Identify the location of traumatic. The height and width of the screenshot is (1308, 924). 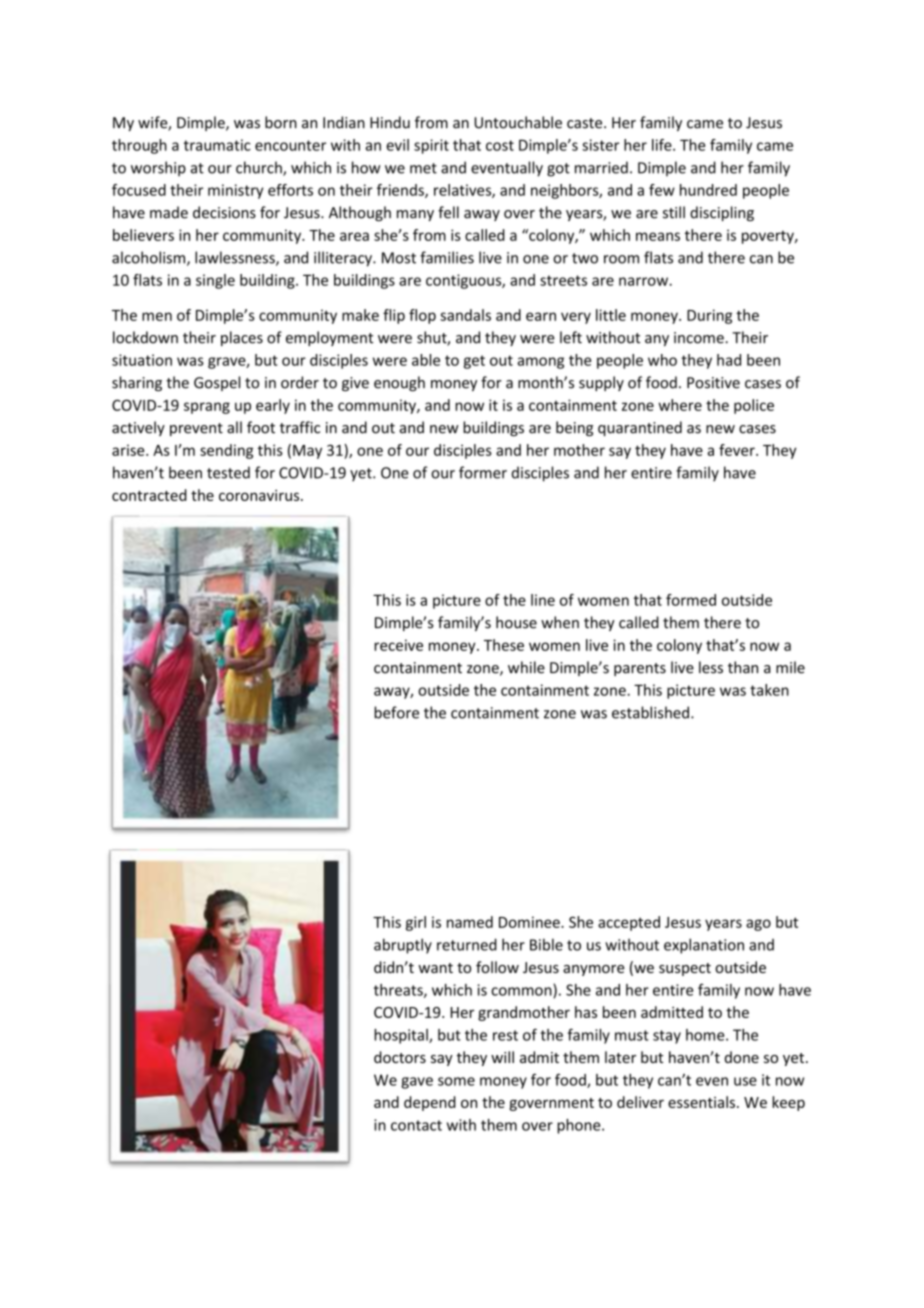
(217, 145).
